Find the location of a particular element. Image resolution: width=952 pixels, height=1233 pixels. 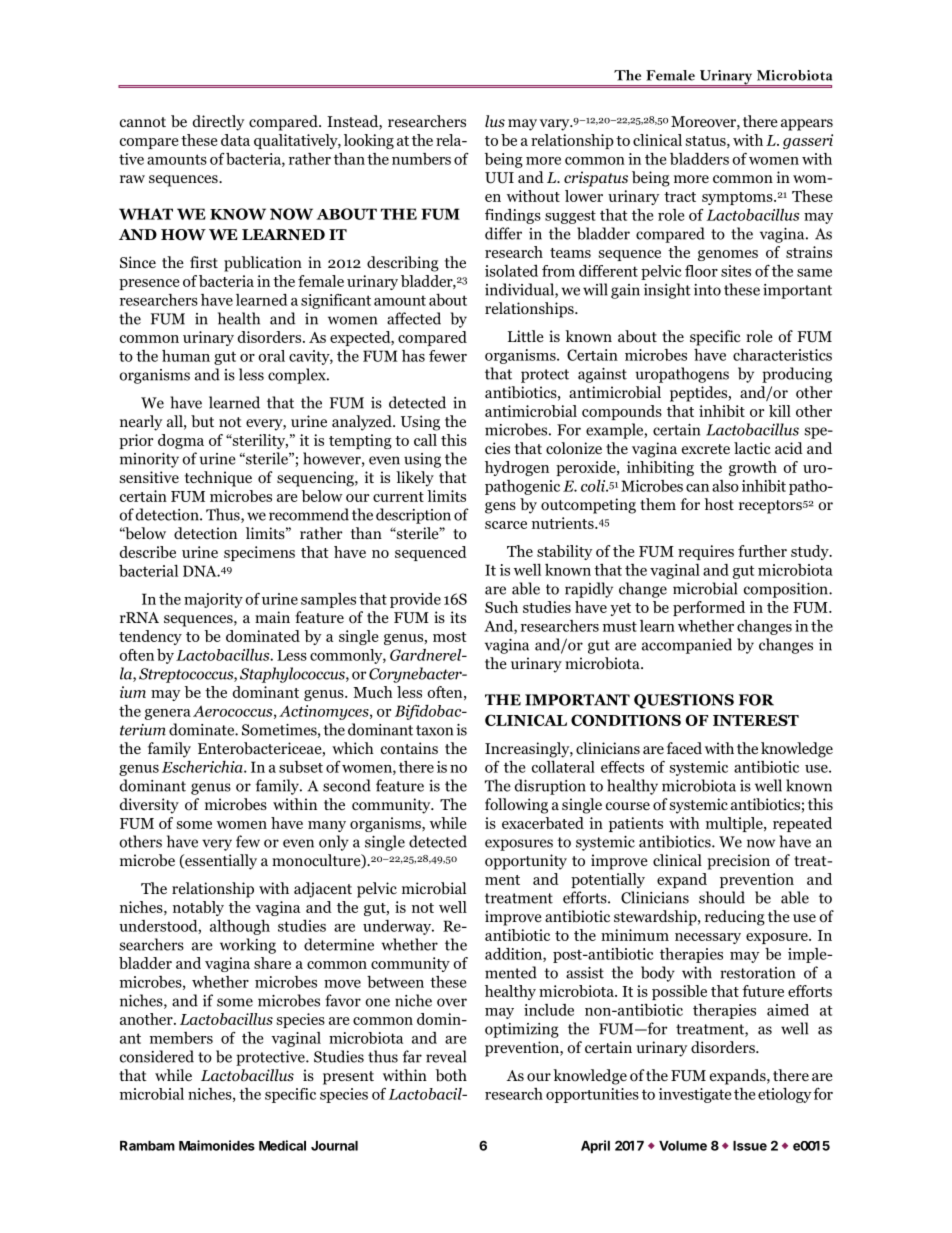

data is located at coordinates (235, 140).
